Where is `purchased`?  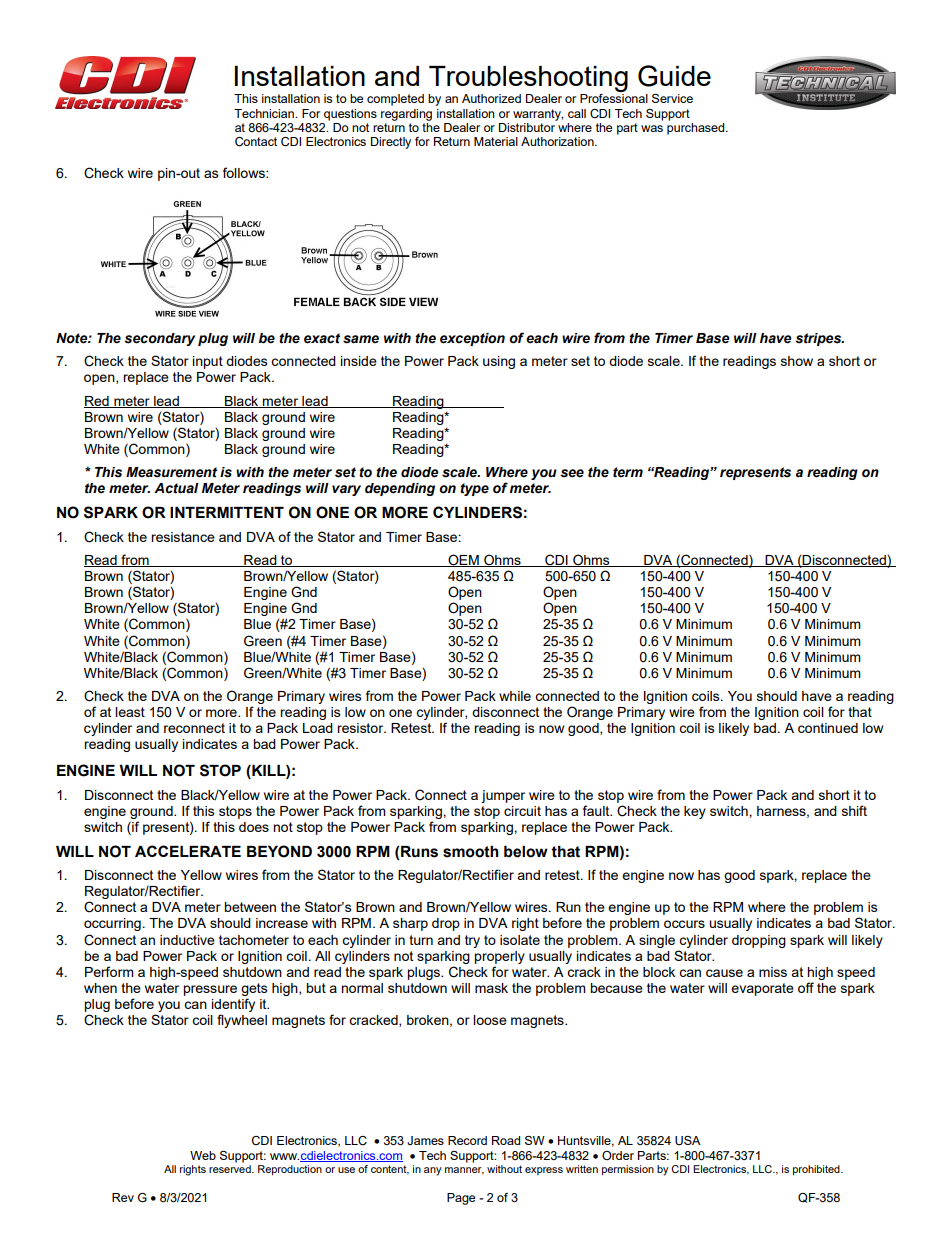 purchased is located at coordinates (697, 129).
